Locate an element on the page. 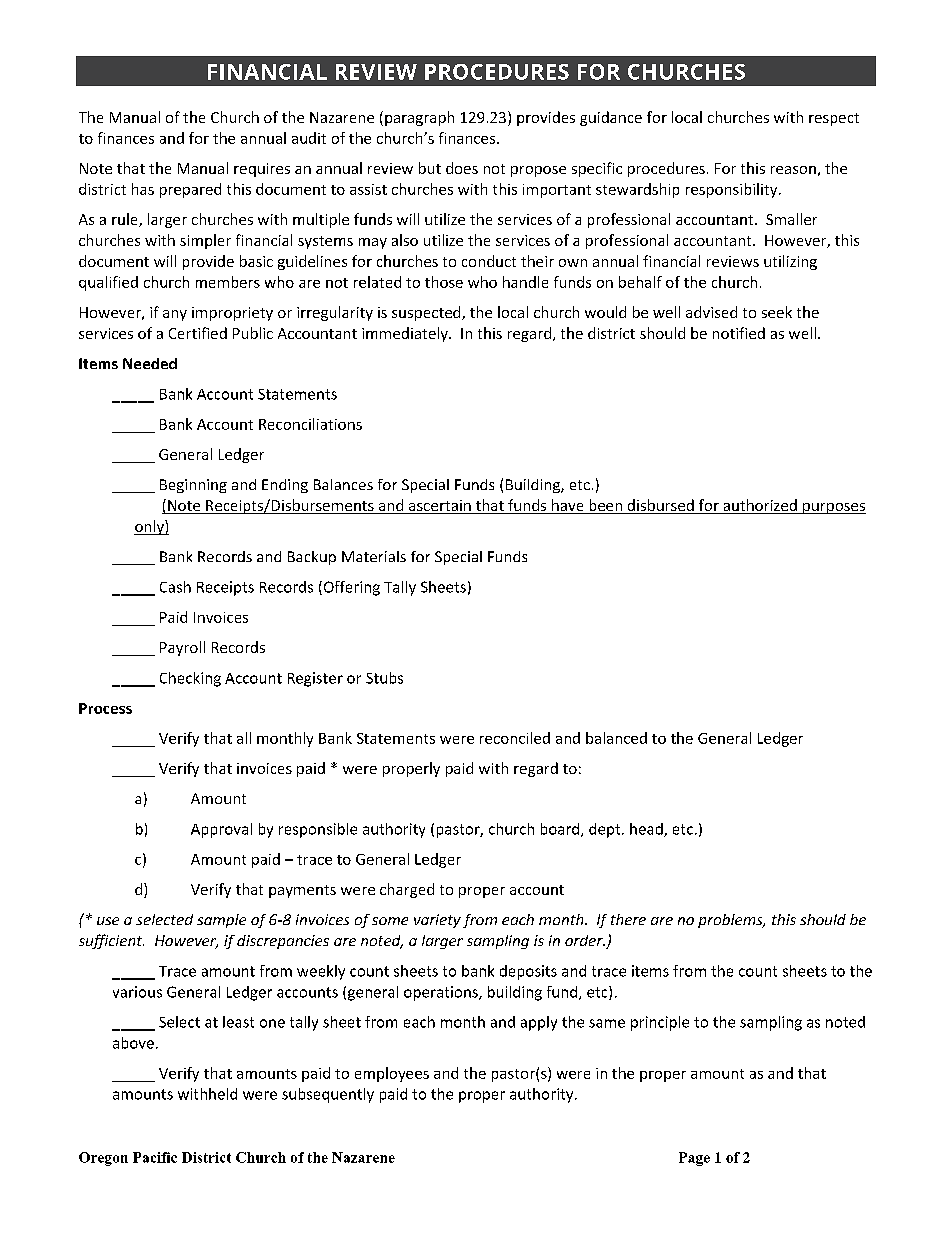 This image has height=1233, width=952. does is located at coordinates (462, 168).
